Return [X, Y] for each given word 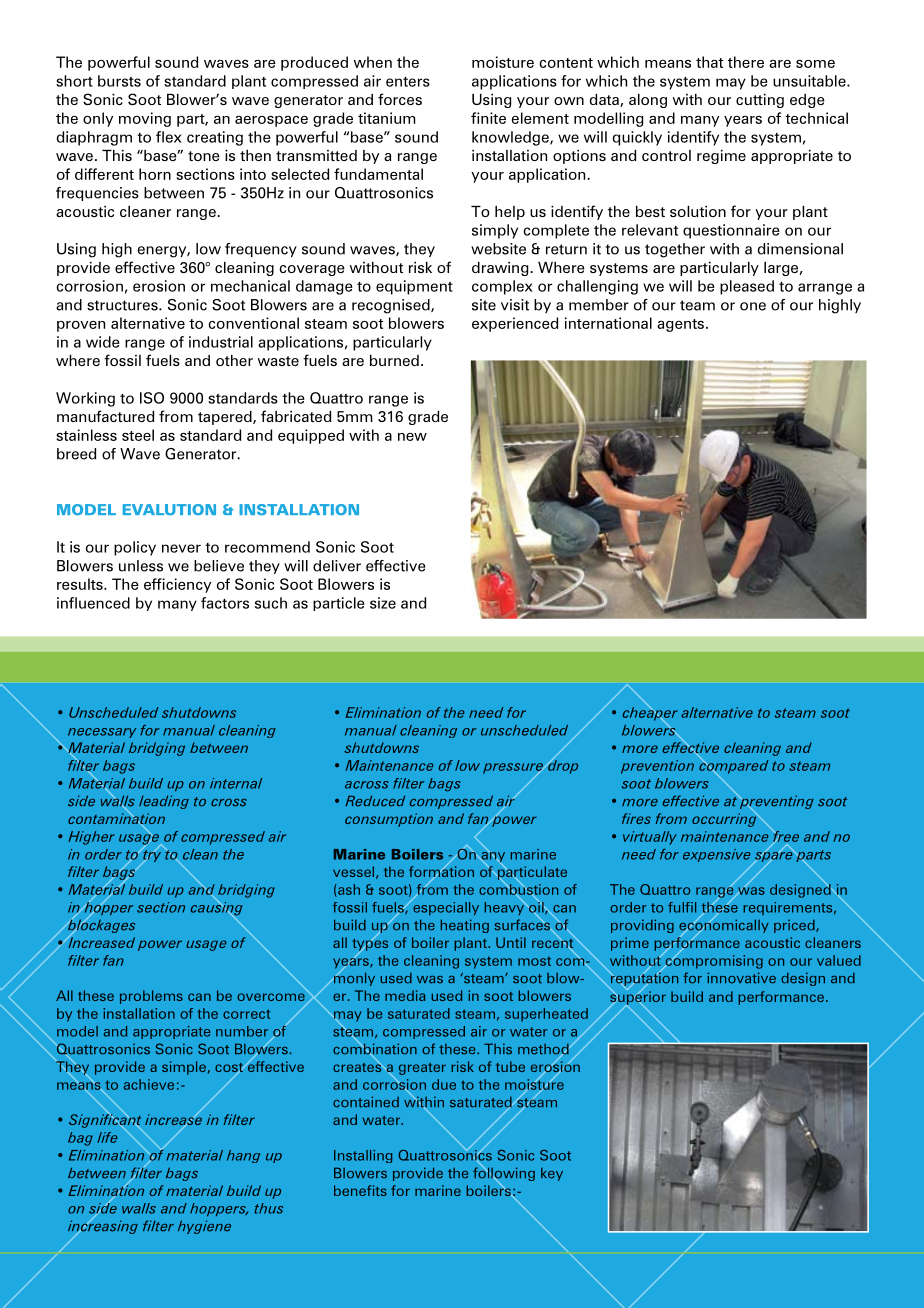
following [504, 1174]
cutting [760, 101]
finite [488, 118]
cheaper [650, 713]
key [552, 1174]
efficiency [177, 585]
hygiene [204, 1227]
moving [145, 119]
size [383, 603]
